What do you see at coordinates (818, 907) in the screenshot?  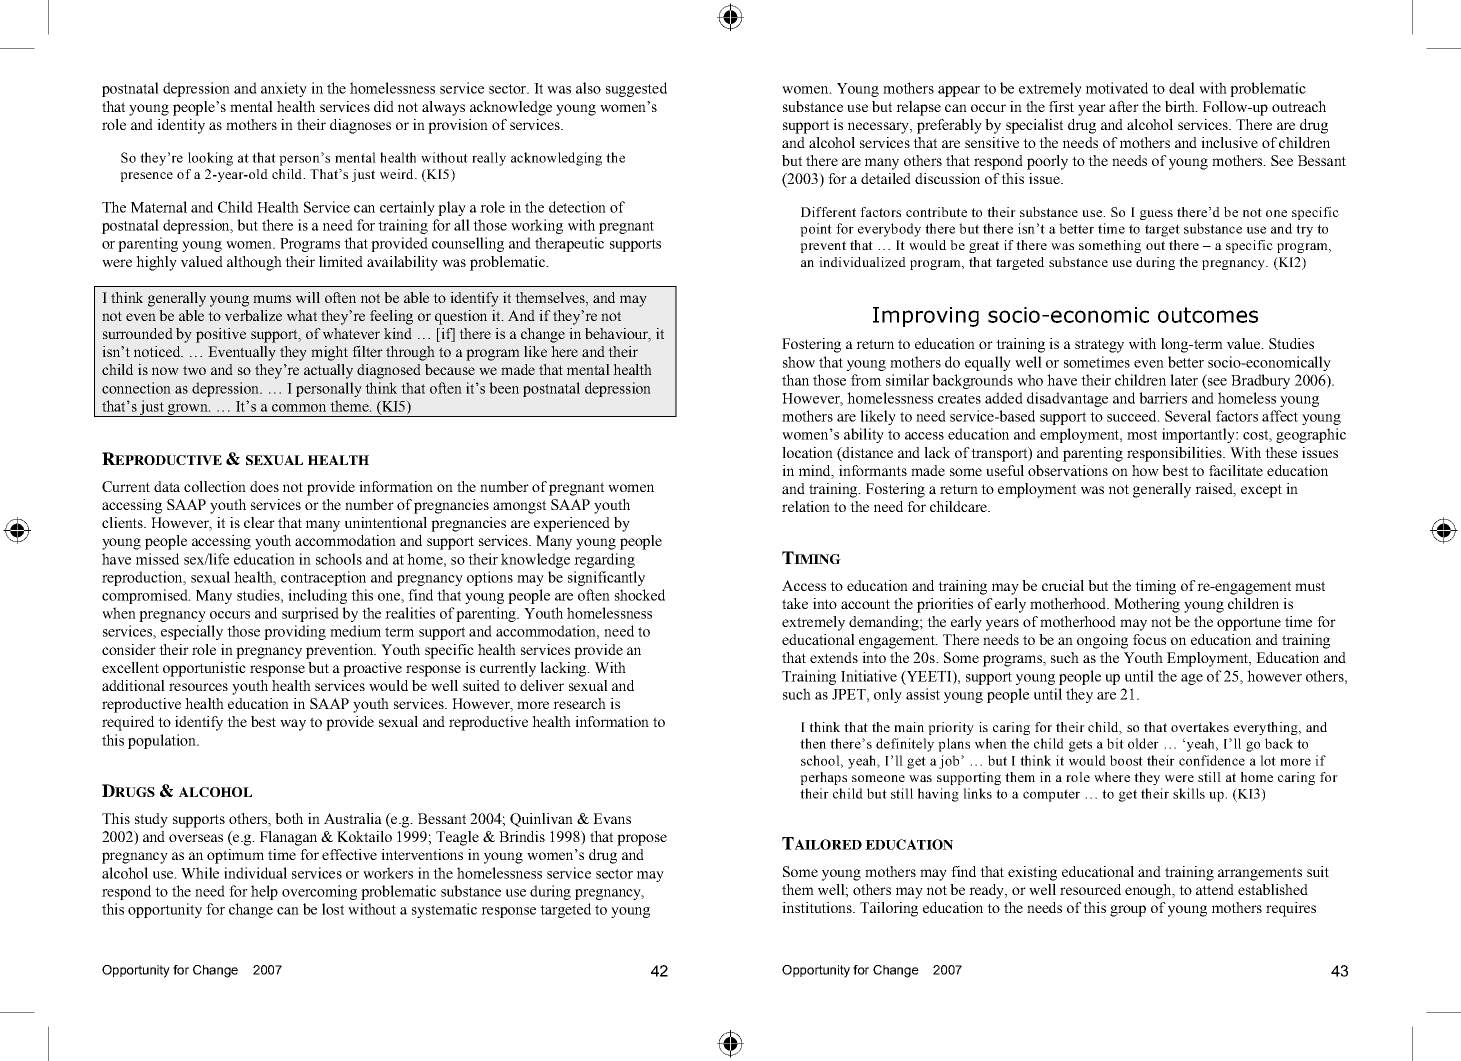 I see `institutions` at bounding box center [818, 907].
